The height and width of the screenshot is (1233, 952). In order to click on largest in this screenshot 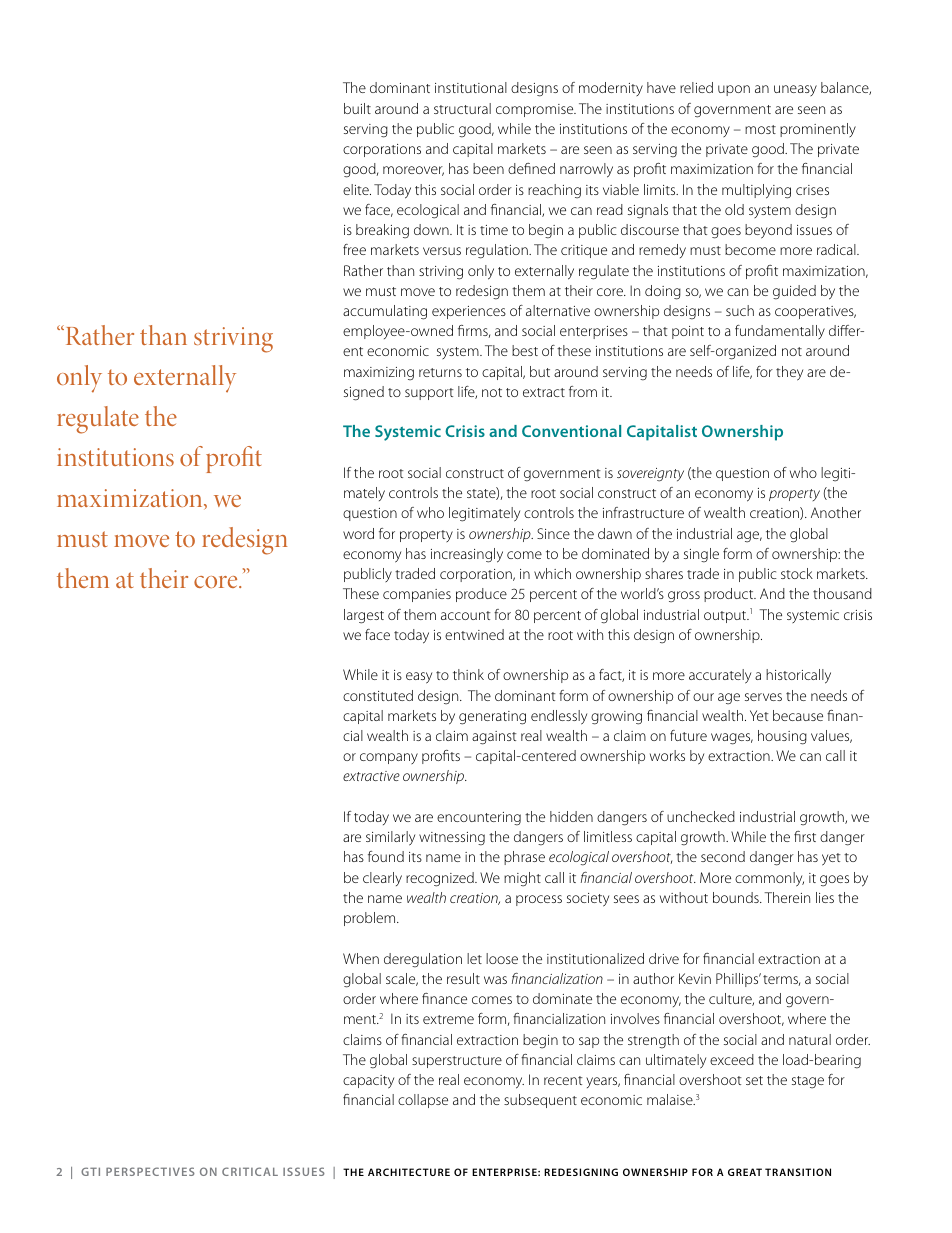, I will do `click(364, 616)`.
